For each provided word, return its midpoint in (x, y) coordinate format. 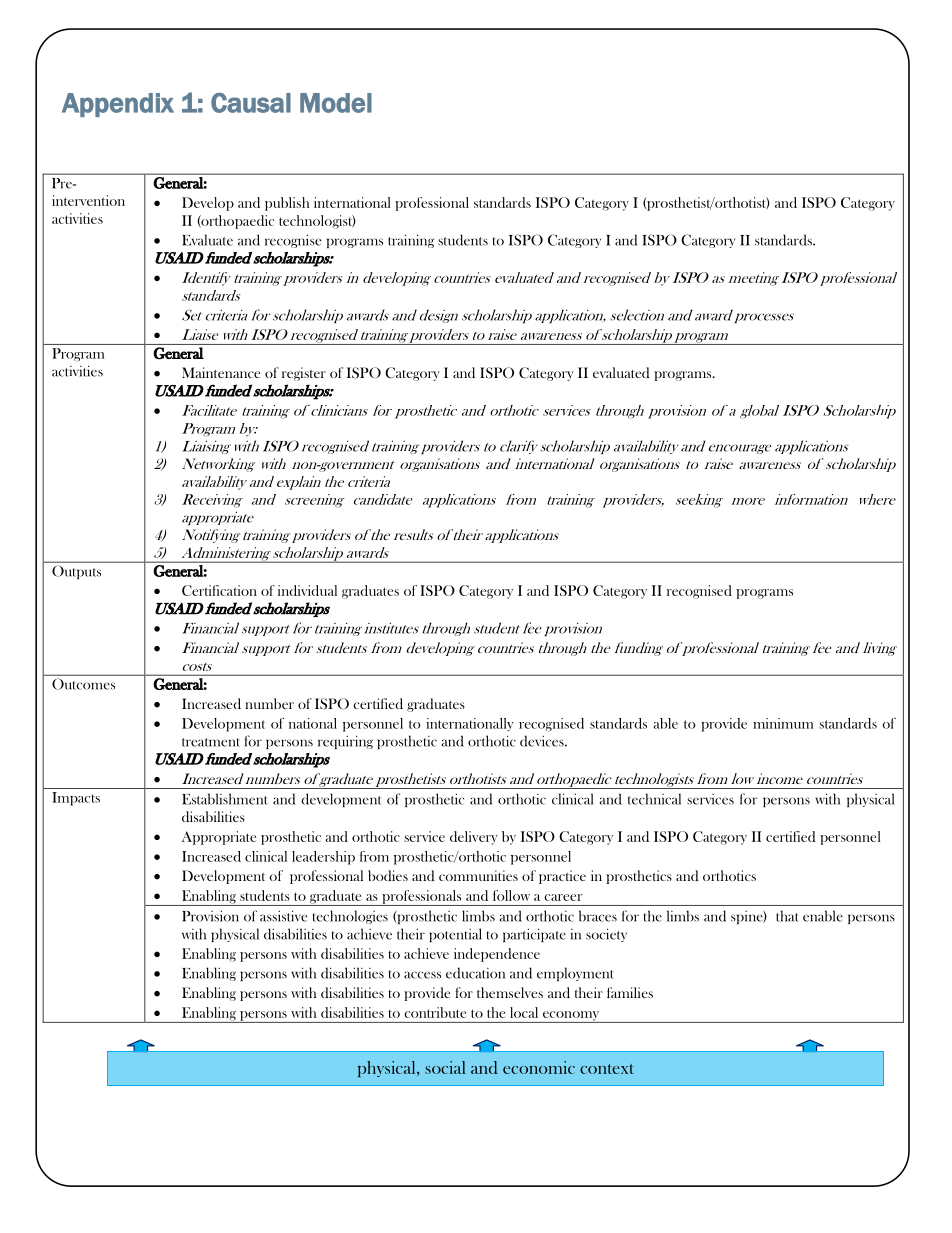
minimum (783, 723)
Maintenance (221, 372)
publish (287, 204)
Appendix (118, 105)
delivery (474, 838)
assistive (283, 916)
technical (654, 799)
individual (307, 590)
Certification (219, 590)
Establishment (224, 799)
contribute (435, 1012)
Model (336, 103)
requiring (345, 742)
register (304, 374)
